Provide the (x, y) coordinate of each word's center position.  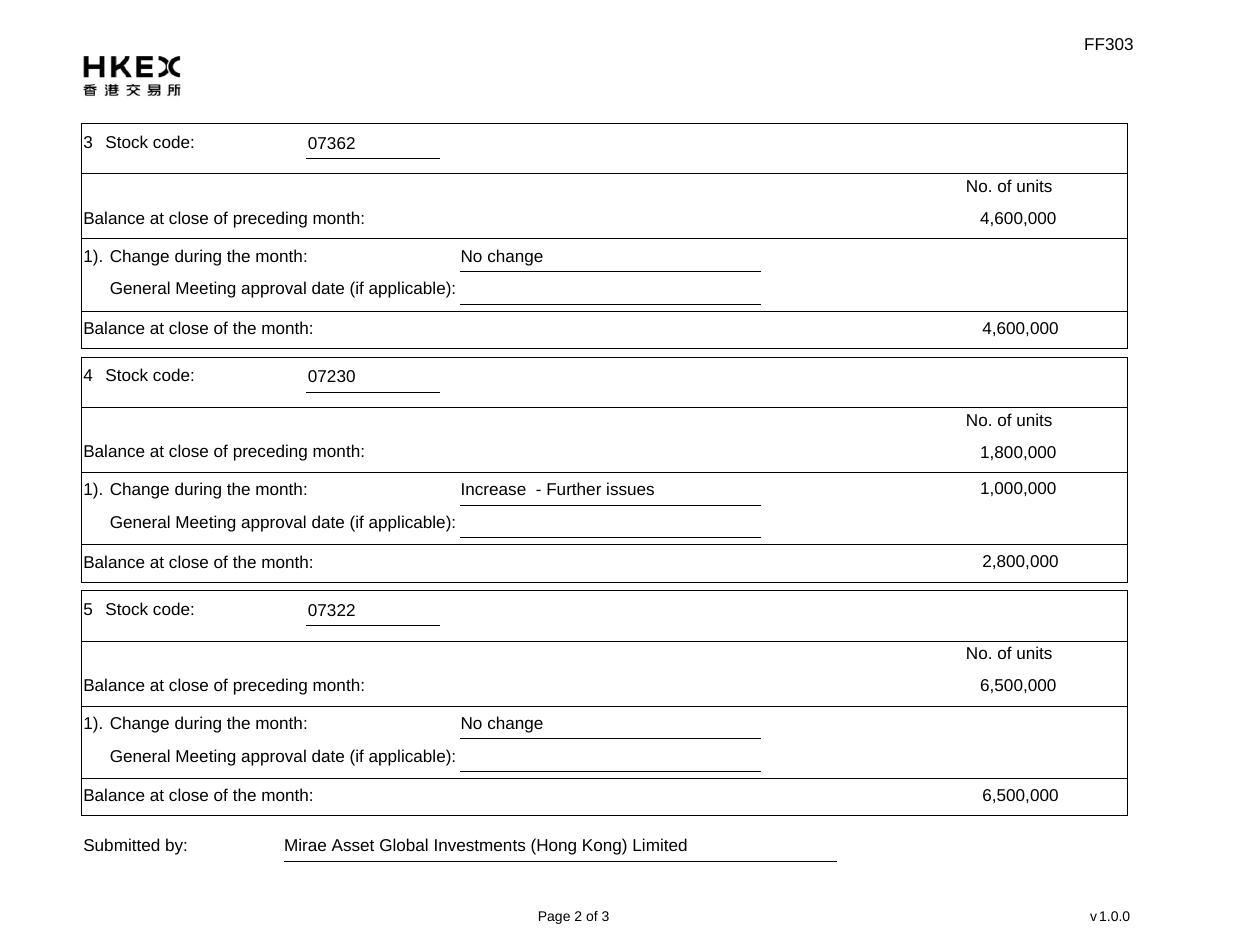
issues (630, 488)
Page (554, 917)
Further (574, 488)
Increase (494, 489)
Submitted (121, 844)
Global (404, 844)
